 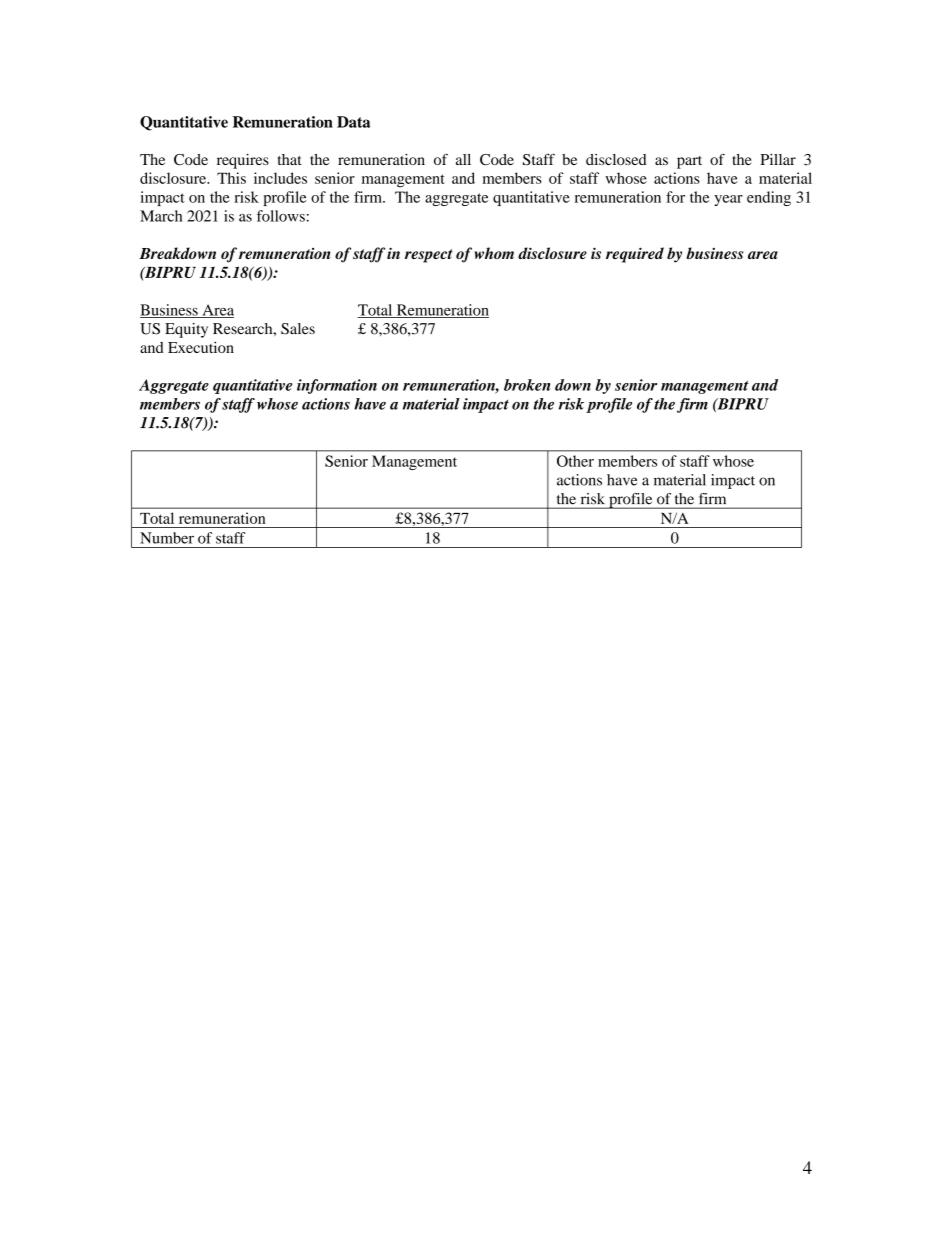 What do you see at coordinates (243, 161) in the page?
I see `requires` at bounding box center [243, 161].
